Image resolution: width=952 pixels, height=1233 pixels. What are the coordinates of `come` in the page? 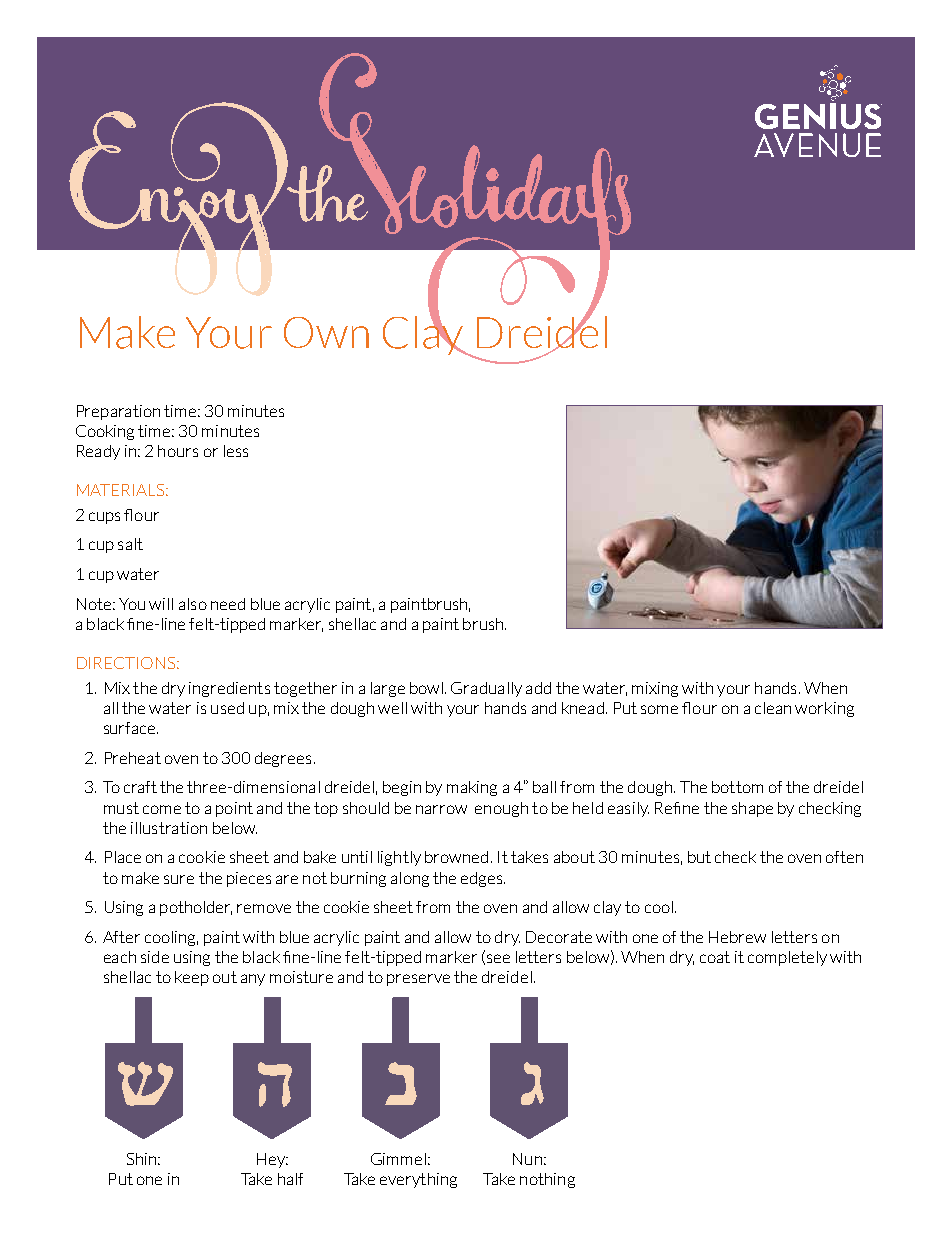 It's located at (162, 809).
